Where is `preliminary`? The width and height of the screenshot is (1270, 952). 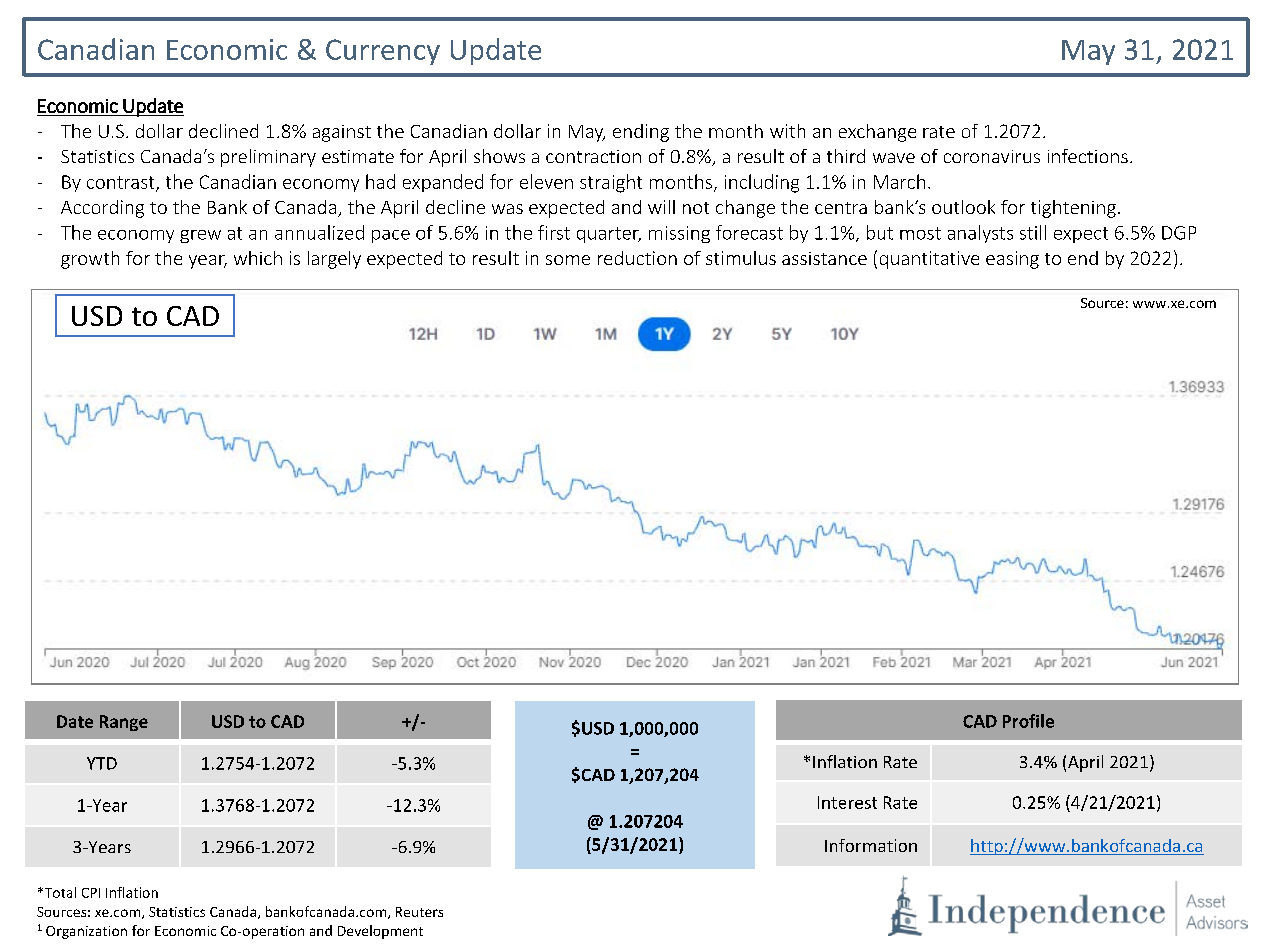
preliminary is located at coordinates (268, 158).
